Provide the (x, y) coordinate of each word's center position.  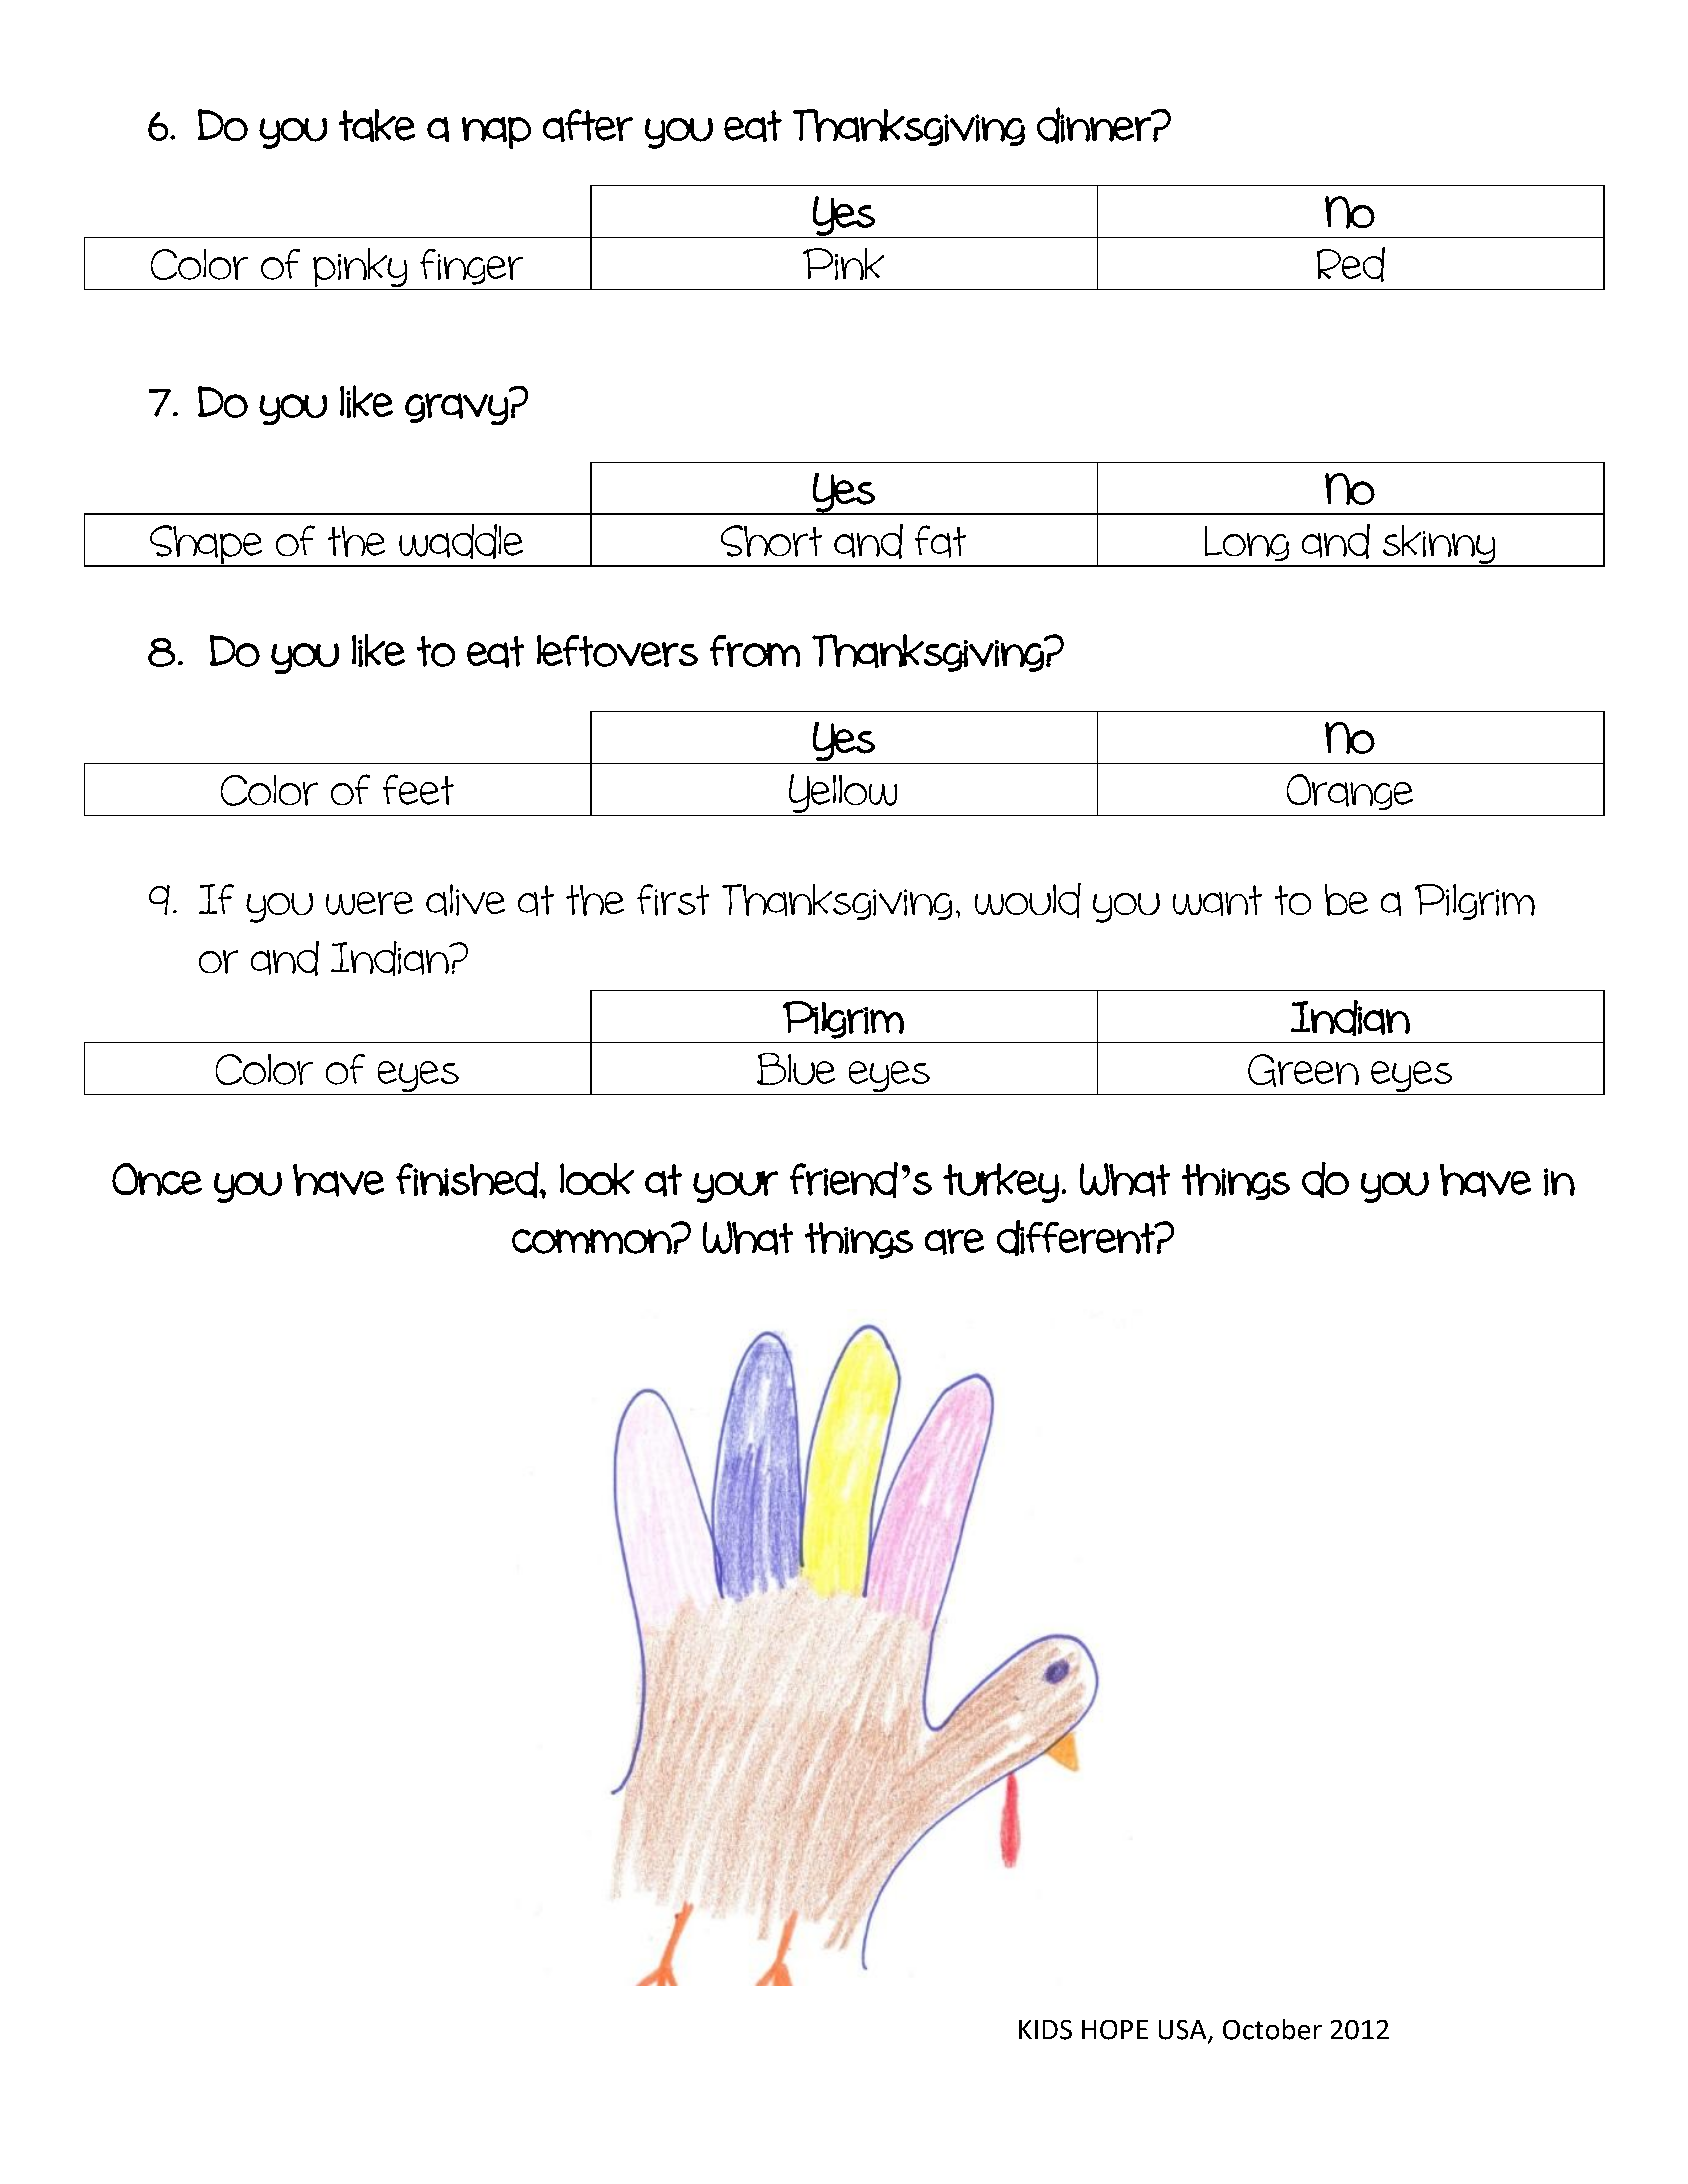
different (1077, 1238)
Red (1351, 264)
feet (418, 789)
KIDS (1045, 2030)
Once (157, 1179)
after (588, 125)
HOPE (1115, 2030)
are (954, 1242)
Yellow (843, 793)
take (377, 125)
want (1217, 900)
